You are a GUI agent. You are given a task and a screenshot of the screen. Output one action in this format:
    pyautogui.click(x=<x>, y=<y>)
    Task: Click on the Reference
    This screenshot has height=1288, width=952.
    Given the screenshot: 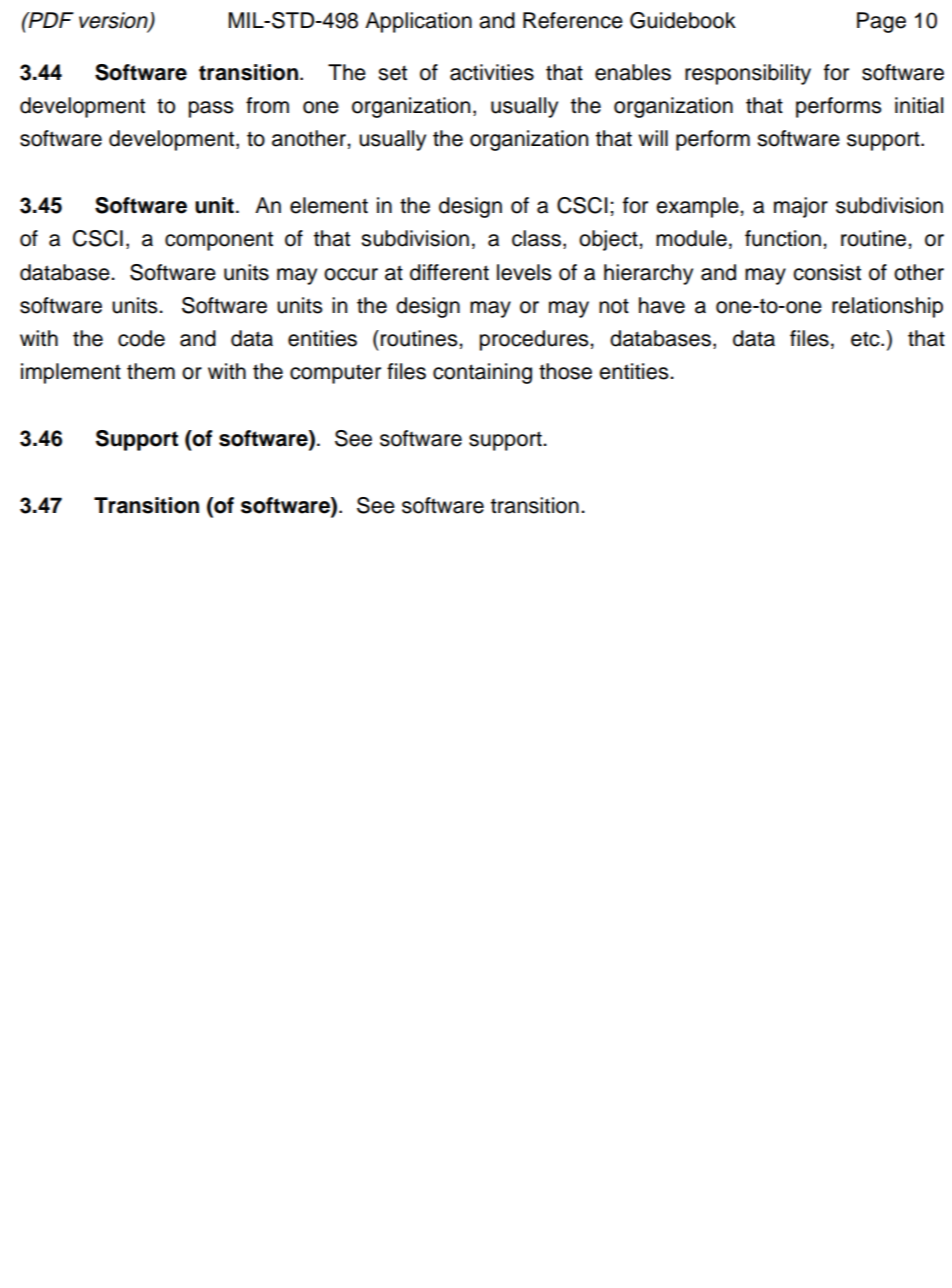 What is the action you would take?
    pyautogui.click(x=573, y=20)
